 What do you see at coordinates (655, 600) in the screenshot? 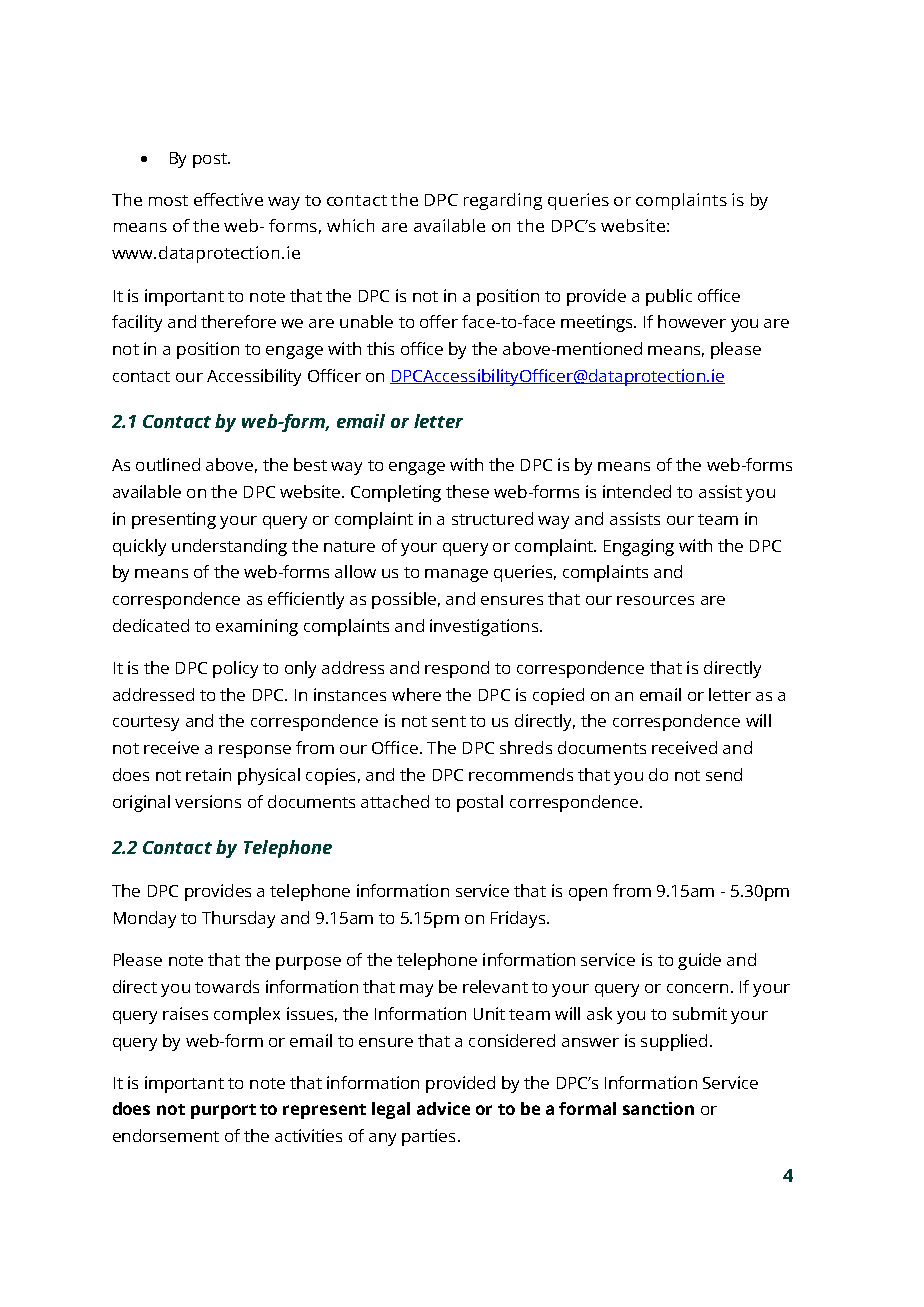
I see `resources` at bounding box center [655, 600].
